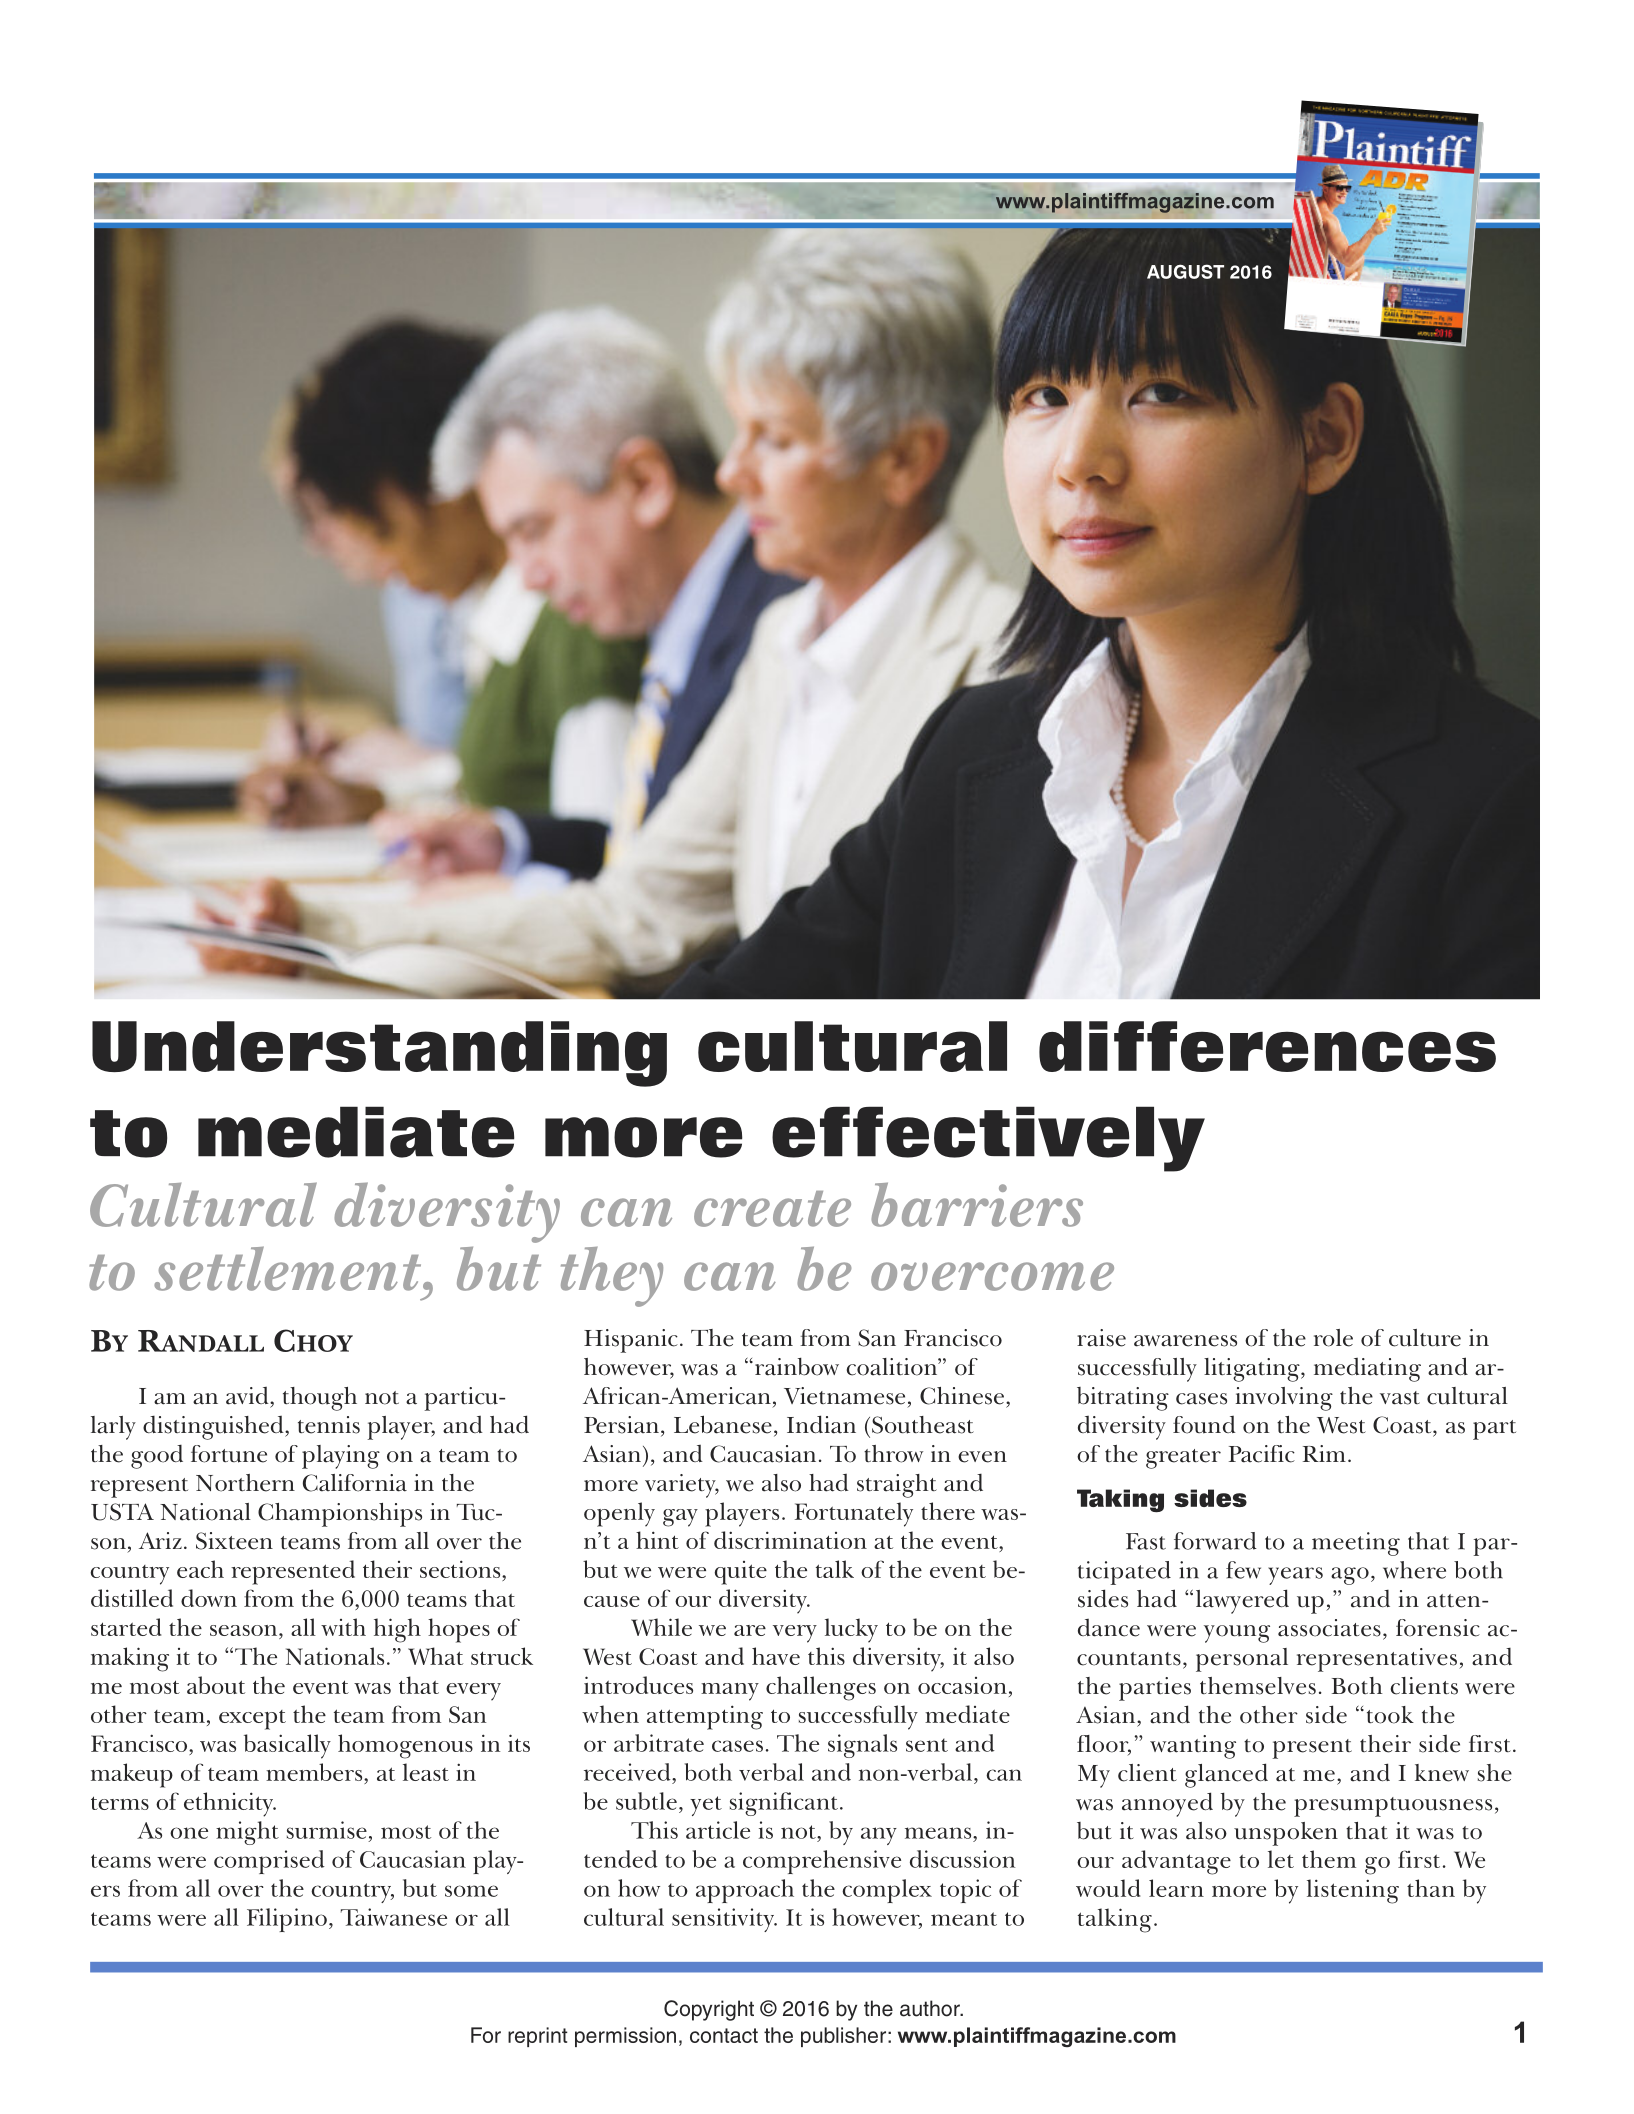 The width and height of the image is (1634, 2114). What do you see at coordinates (379, 1054) in the image?
I see `Understanding` at bounding box center [379, 1054].
